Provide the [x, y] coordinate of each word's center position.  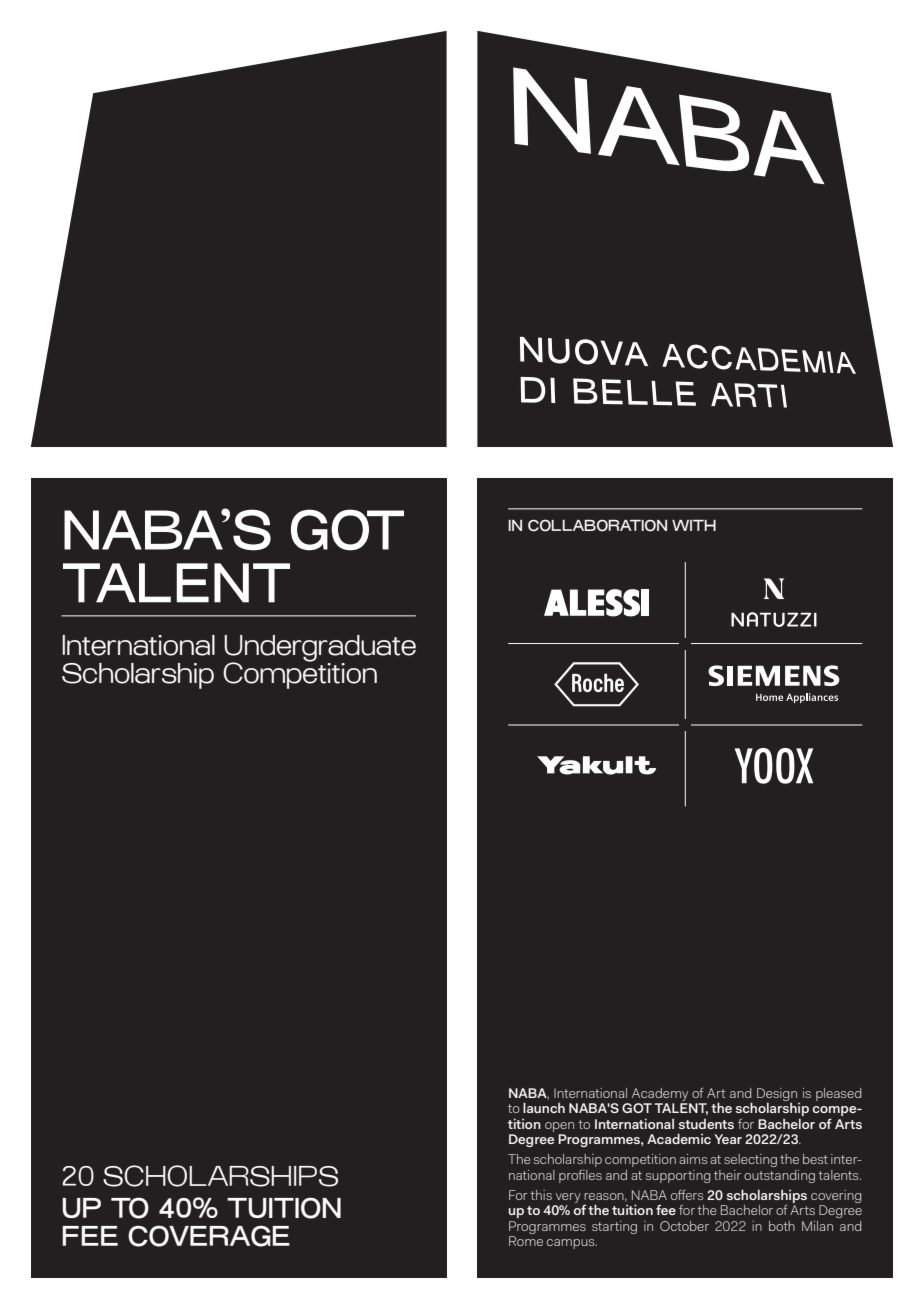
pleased [838, 1094]
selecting [750, 1160]
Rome [526, 1241]
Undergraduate [320, 649]
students [706, 1124]
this [541, 1195]
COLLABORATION [597, 525]
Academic [679, 1138]
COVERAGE [209, 1236]
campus [572, 1244]
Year [728, 1139]
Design [778, 1095]
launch [544, 1107]
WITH [694, 525]
